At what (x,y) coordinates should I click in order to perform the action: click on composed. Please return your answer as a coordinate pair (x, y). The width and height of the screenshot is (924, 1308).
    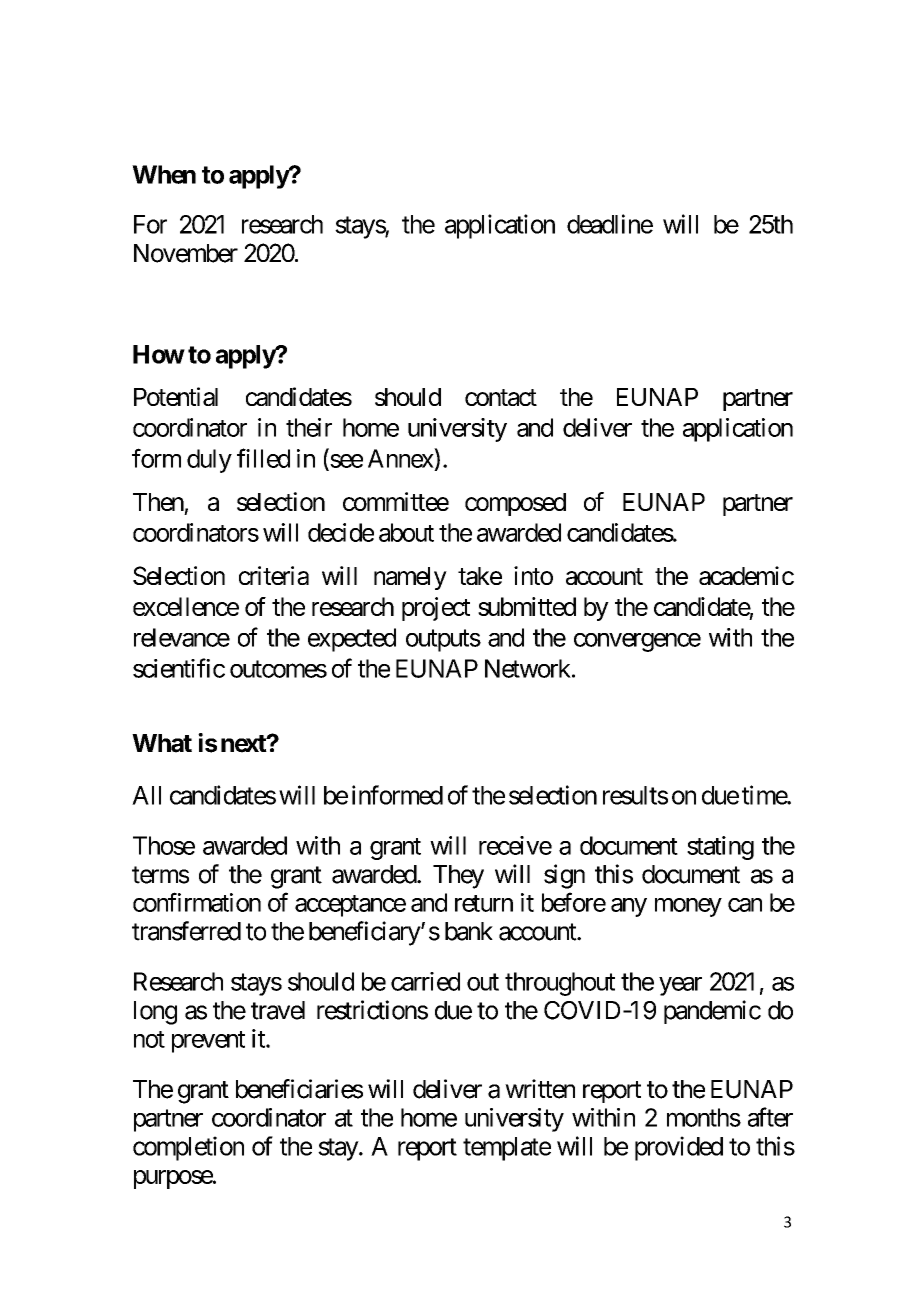
    Looking at the image, I should click on (515, 504).
